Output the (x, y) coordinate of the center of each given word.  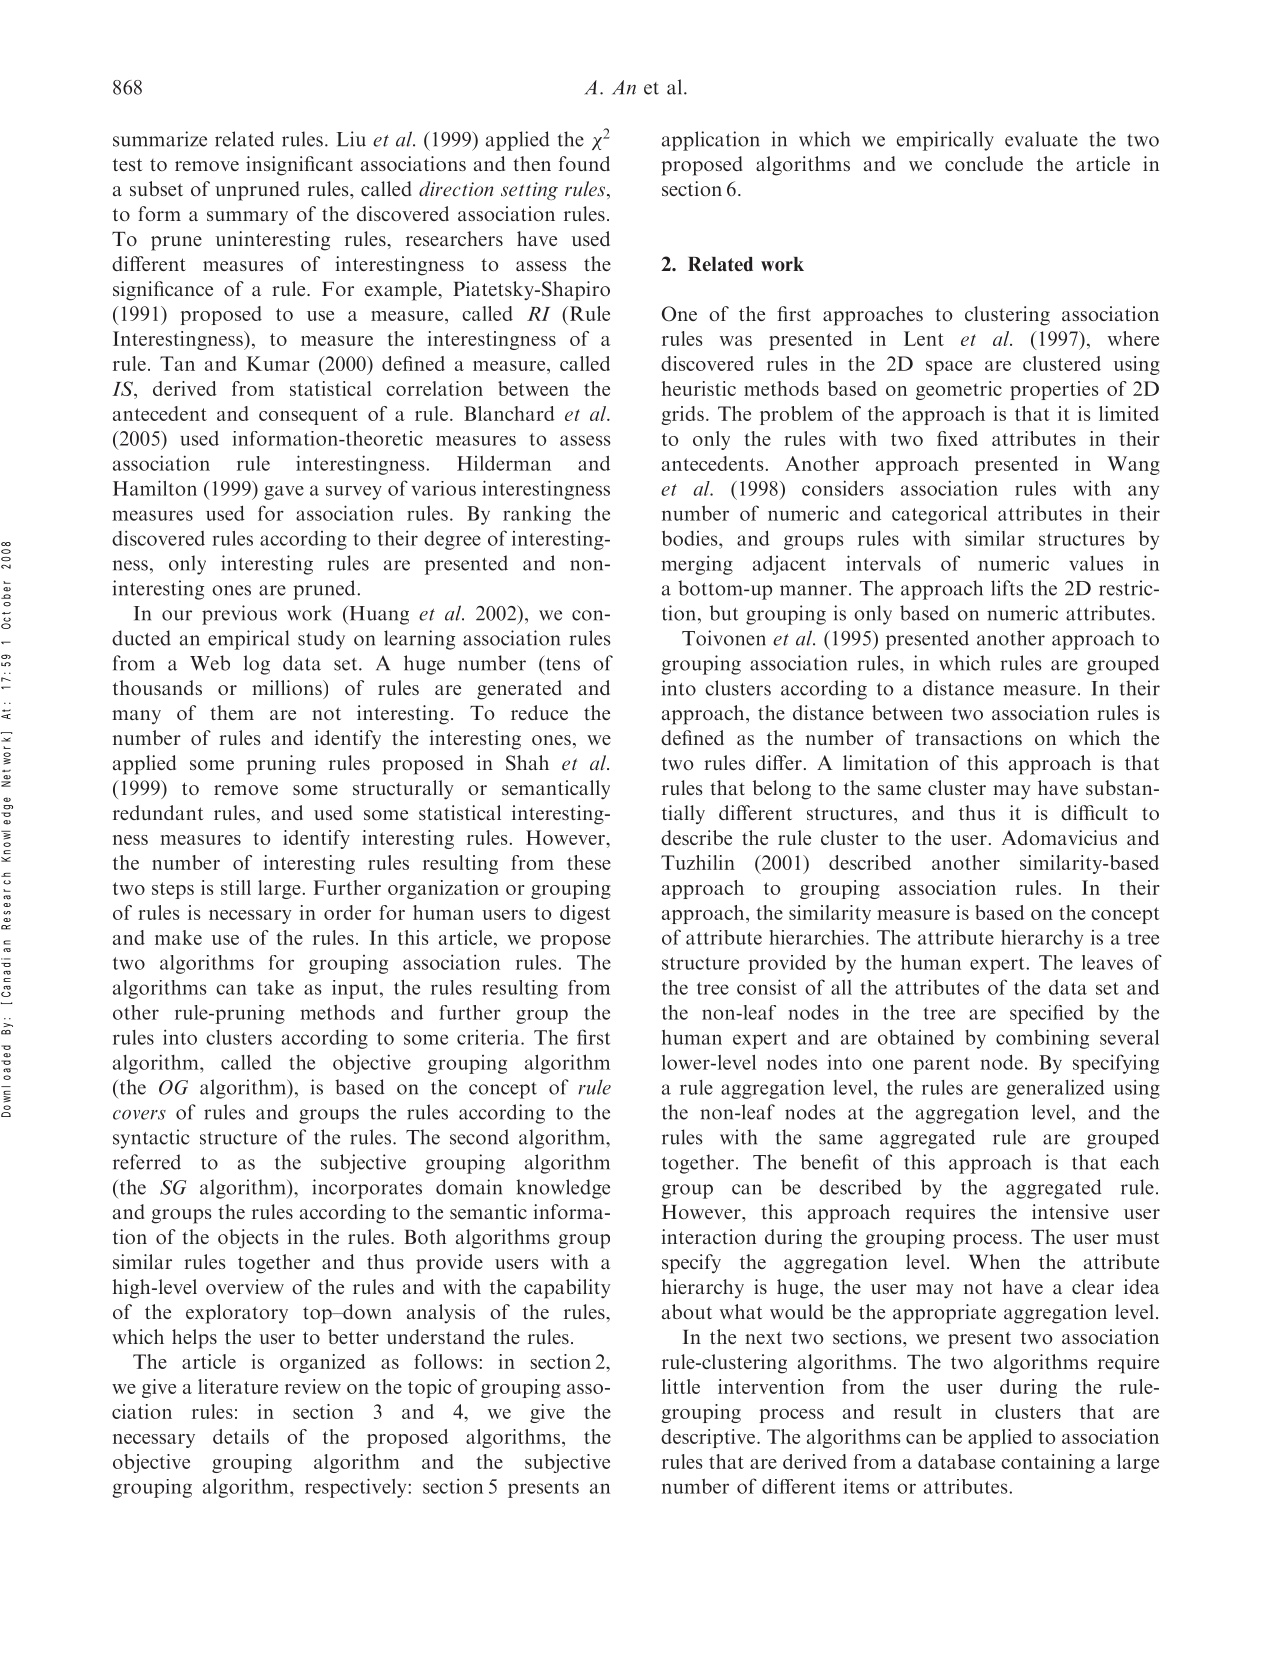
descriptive (709, 1438)
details (241, 1436)
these (589, 862)
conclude (984, 163)
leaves (1107, 962)
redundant (158, 812)
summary (247, 218)
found (584, 163)
